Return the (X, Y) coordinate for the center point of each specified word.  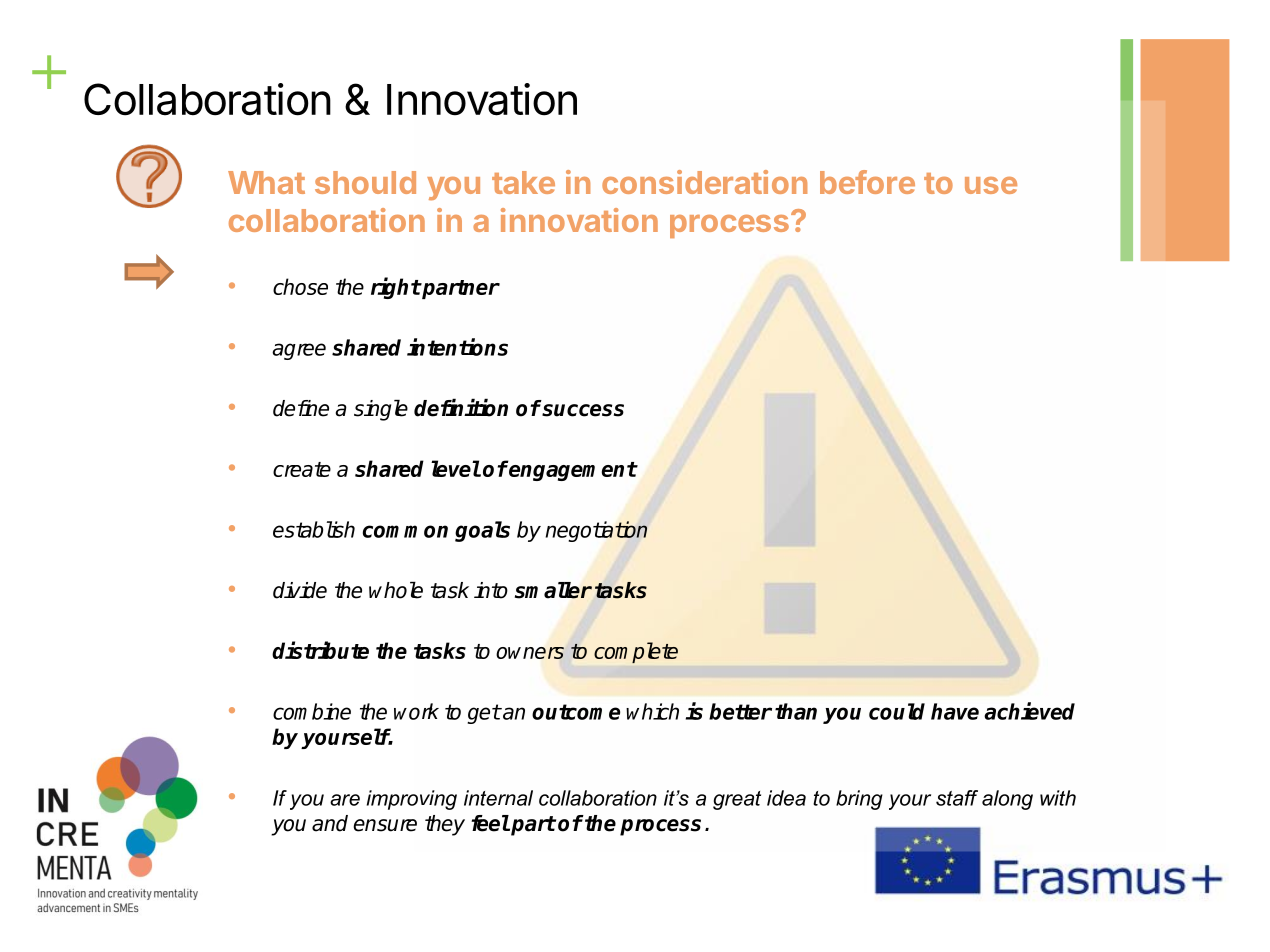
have (955, 711)
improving (412, 800)
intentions (457, 347)
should (365, 182)
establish (314, 529)
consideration (704, 182)
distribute (320, 650)
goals (482, 531)
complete (636, 652)
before (867, 182)
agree (299, 351)
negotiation (596, 531)
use (991, 185)
